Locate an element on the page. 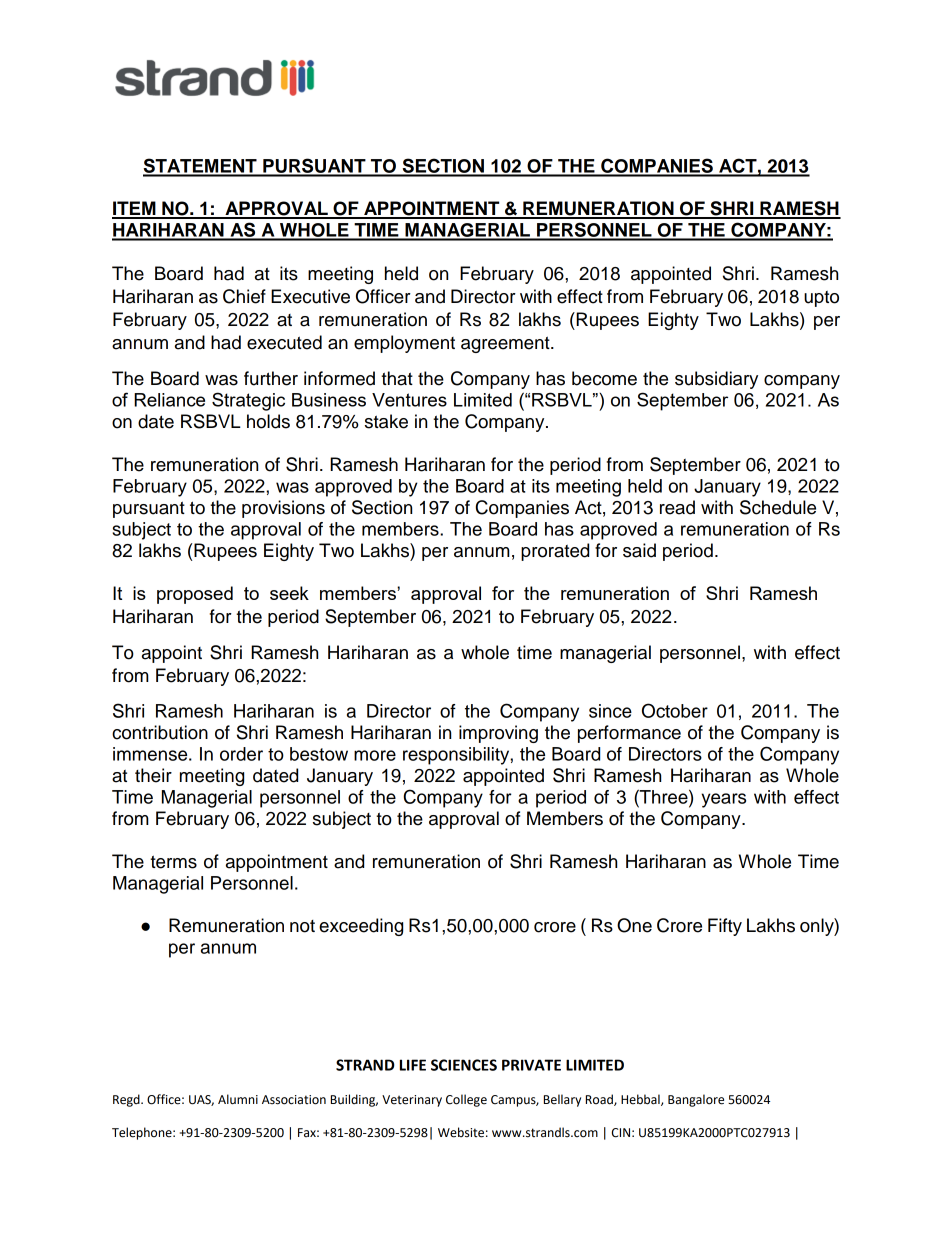 Image resolution: width=952 pixels, height=1233 pixels. improving is located at coordinates (498, 734).
